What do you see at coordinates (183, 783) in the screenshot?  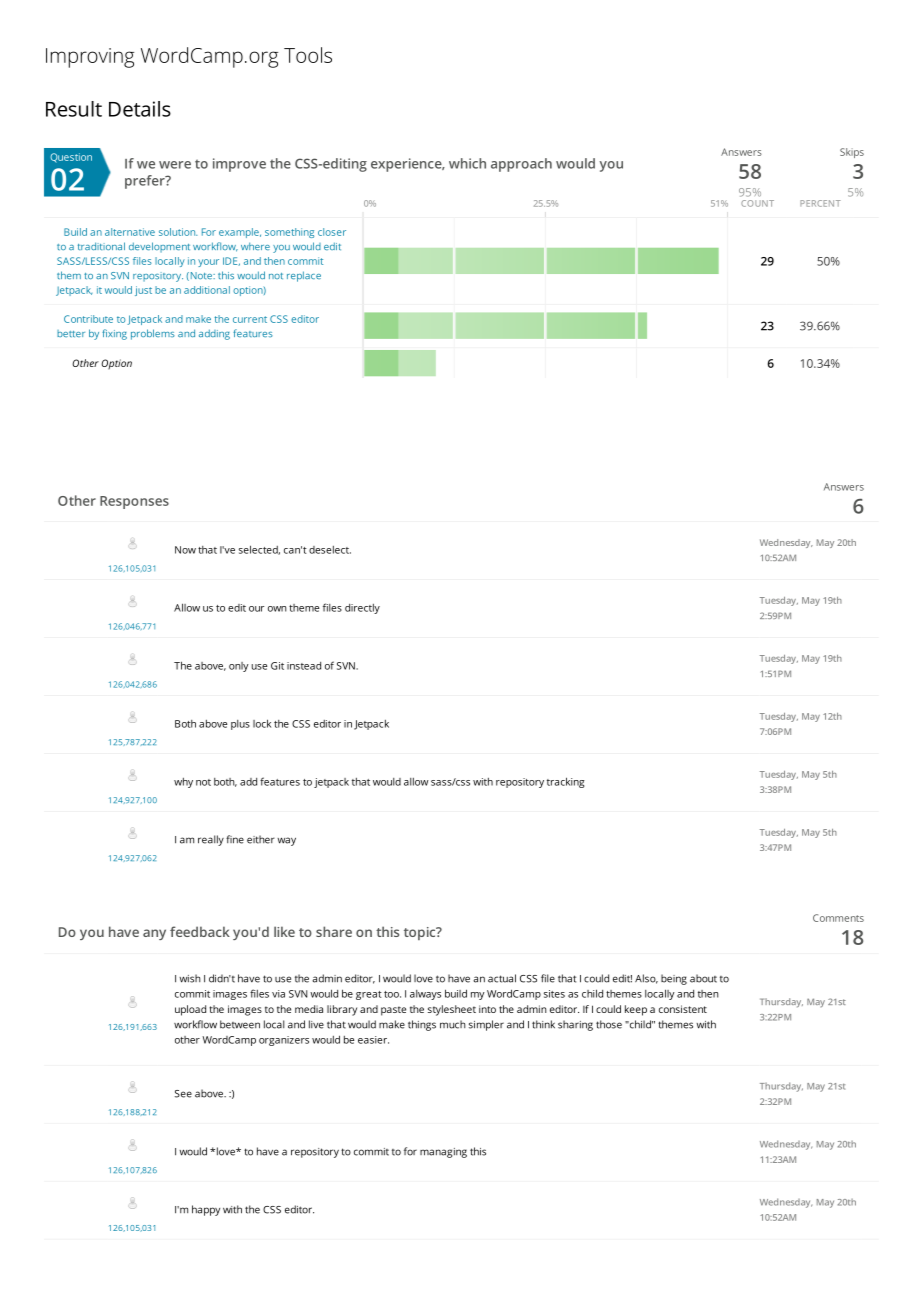 I see `why` at bounding box center [183, 783].
